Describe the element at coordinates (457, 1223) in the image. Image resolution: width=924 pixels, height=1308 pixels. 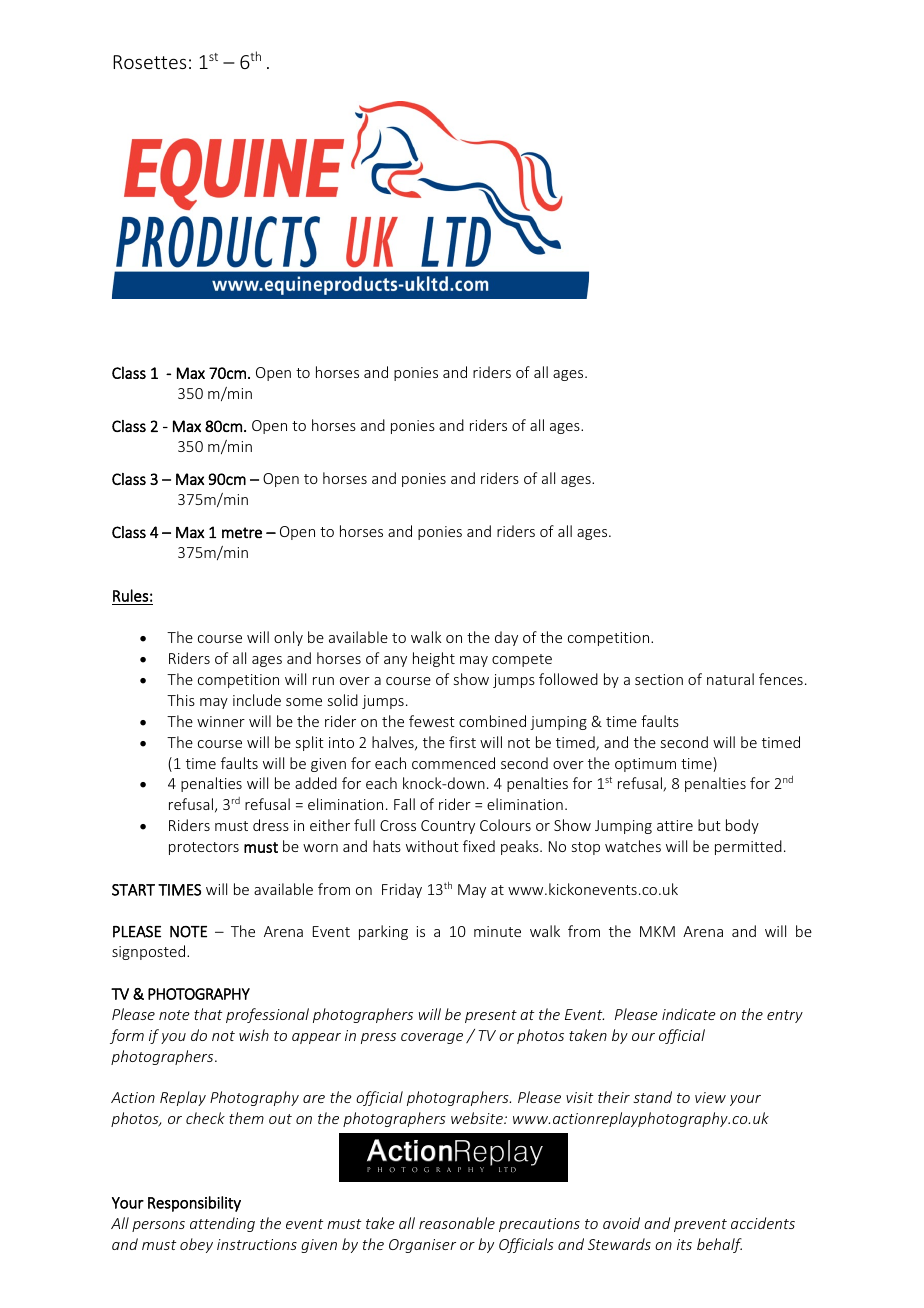
I see `reasonable` at that location.
